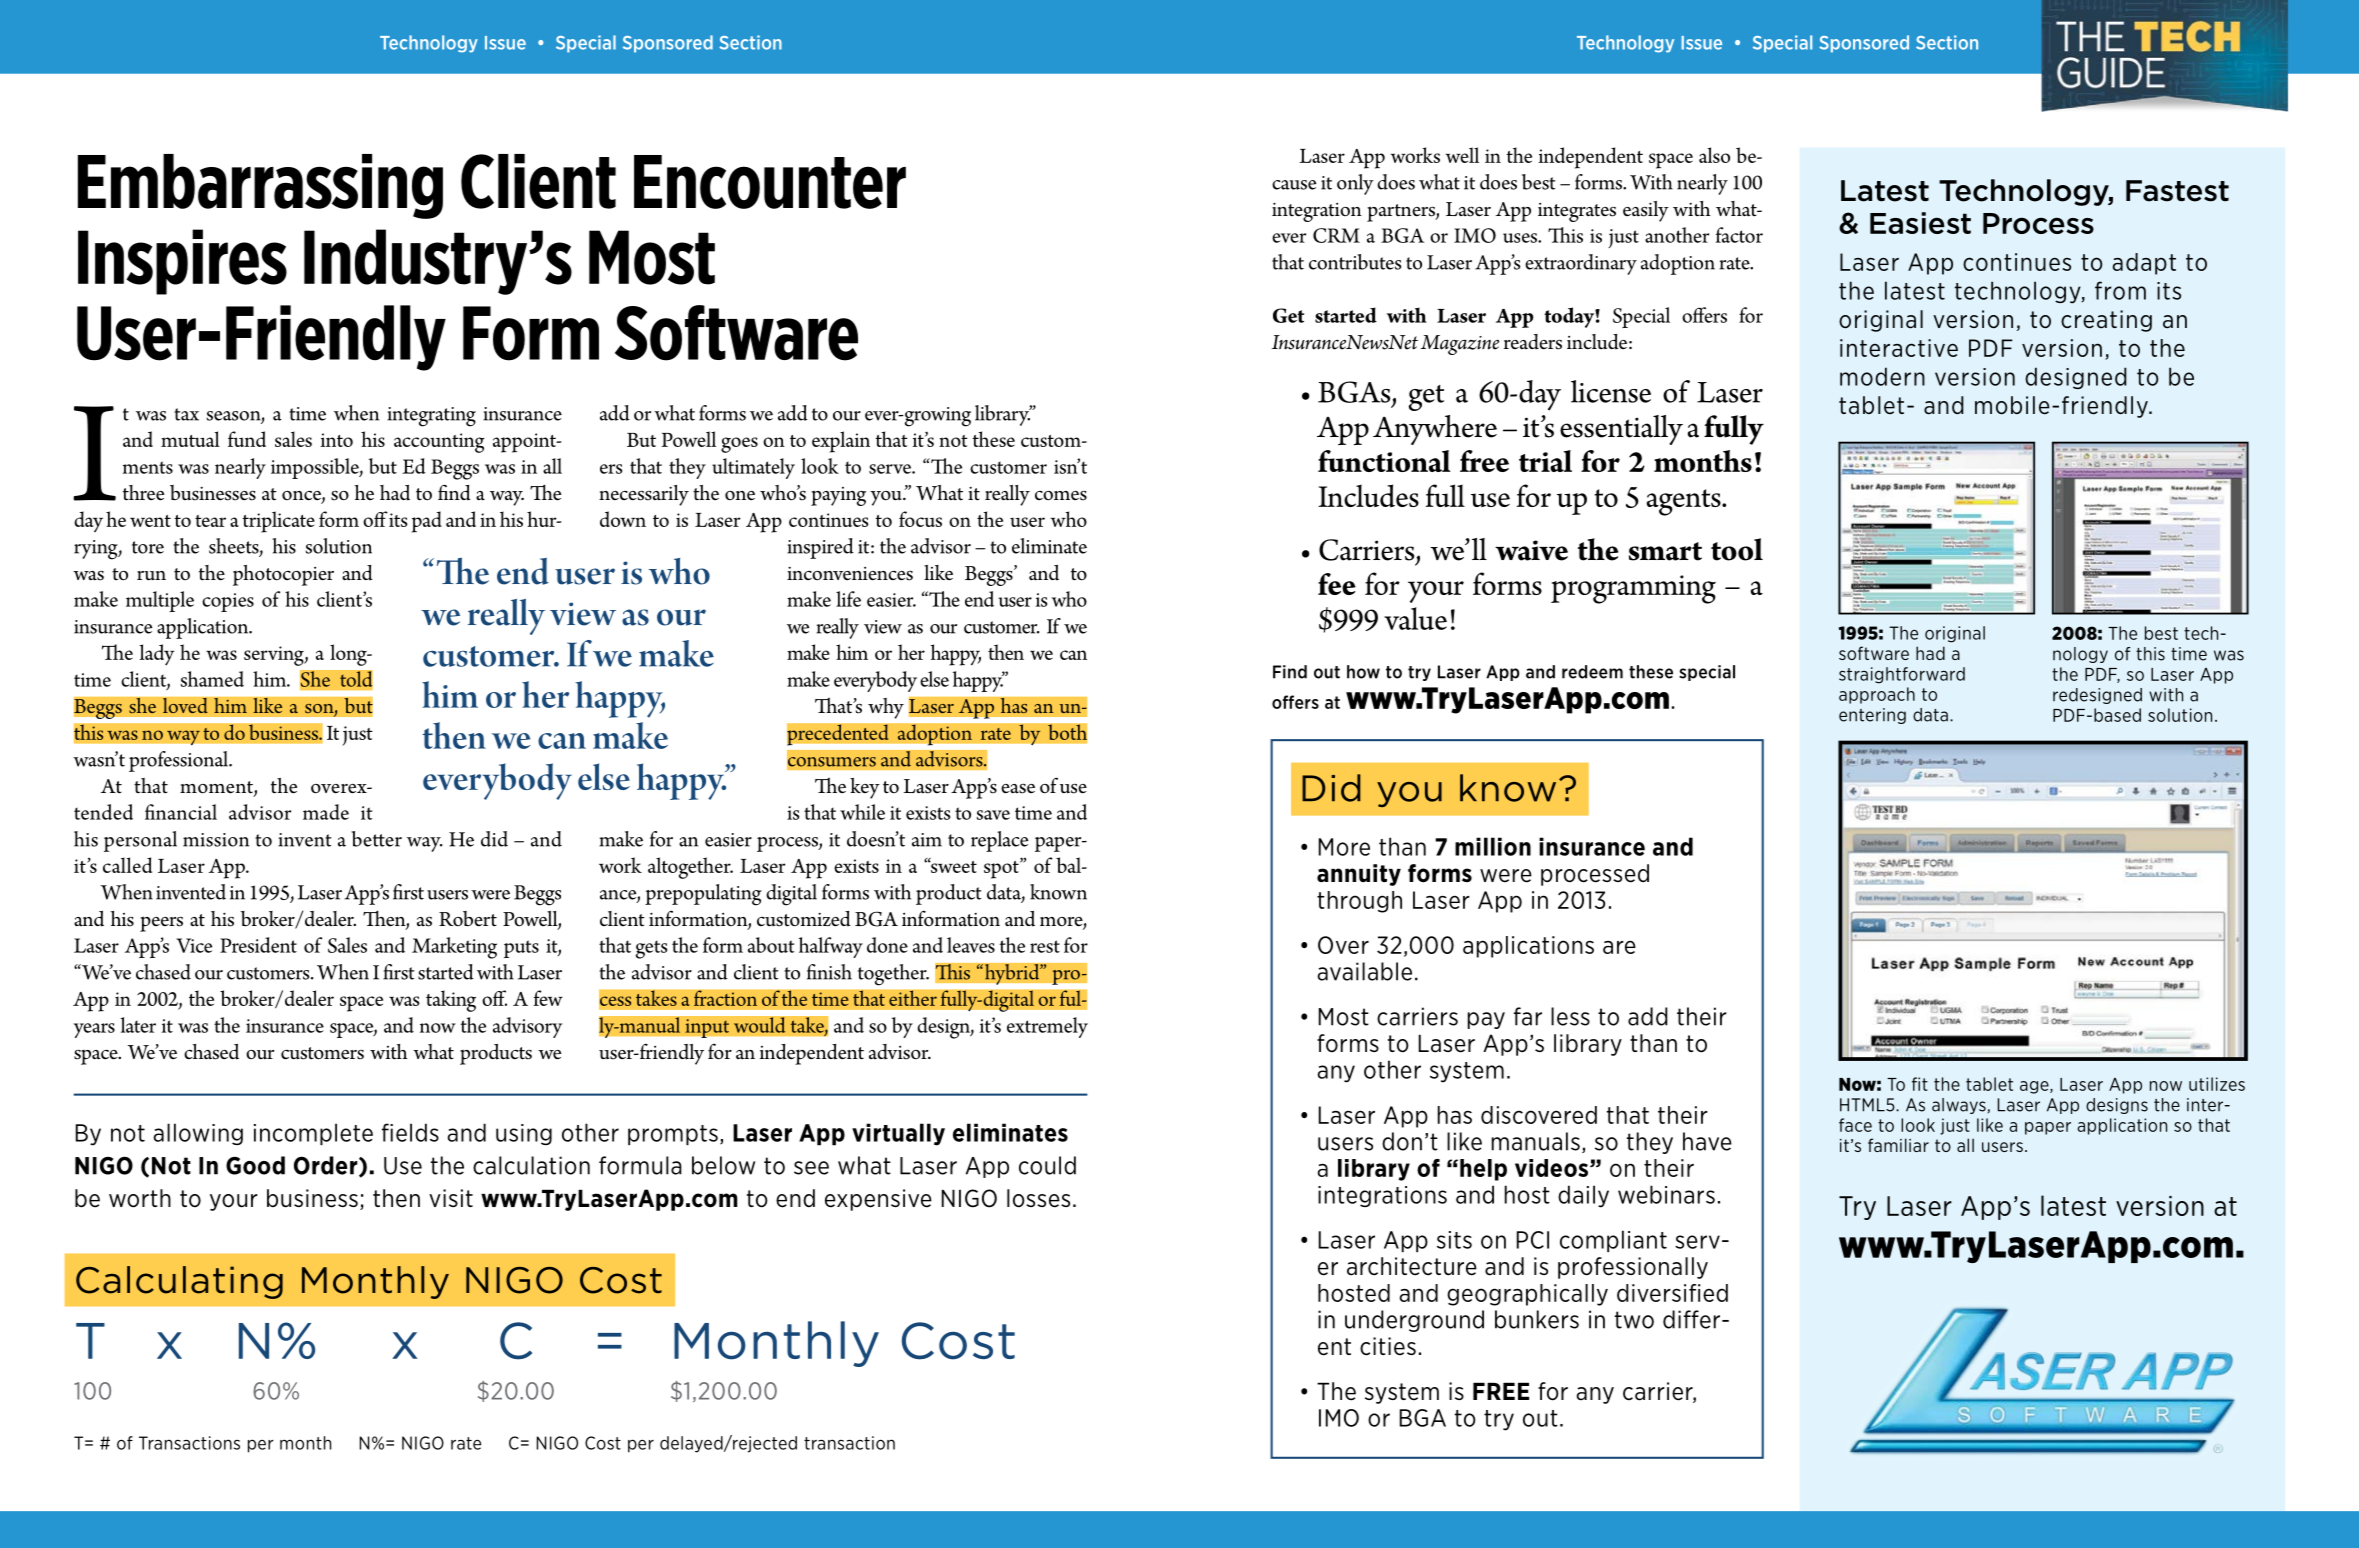  What do you see at coordinates (1018, 789) in the screenshot?
I see `ease` at bounding box center [1018, 789].
